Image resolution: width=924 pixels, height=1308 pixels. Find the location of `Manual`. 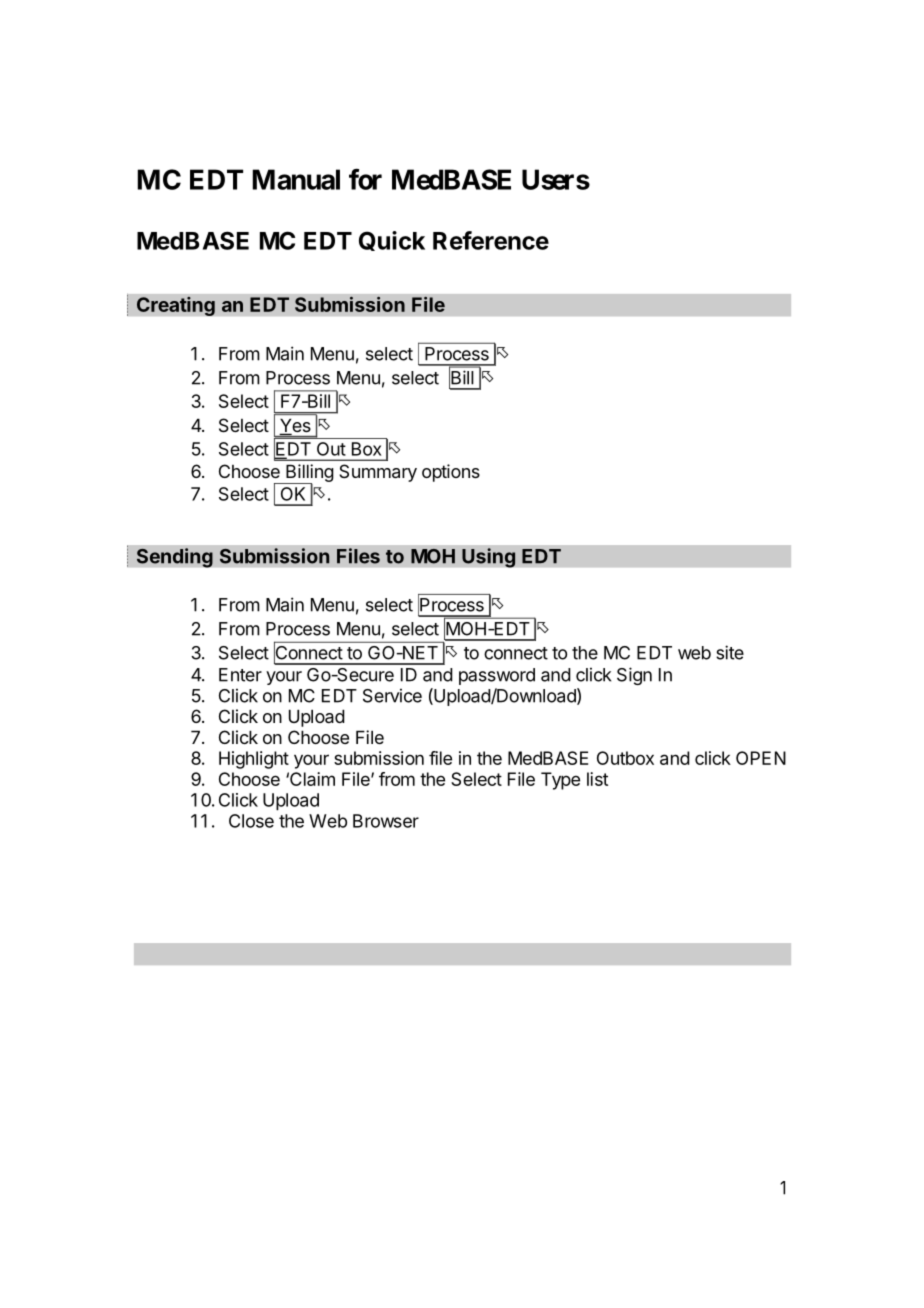

Manual is located at coordinates (296, 179).
